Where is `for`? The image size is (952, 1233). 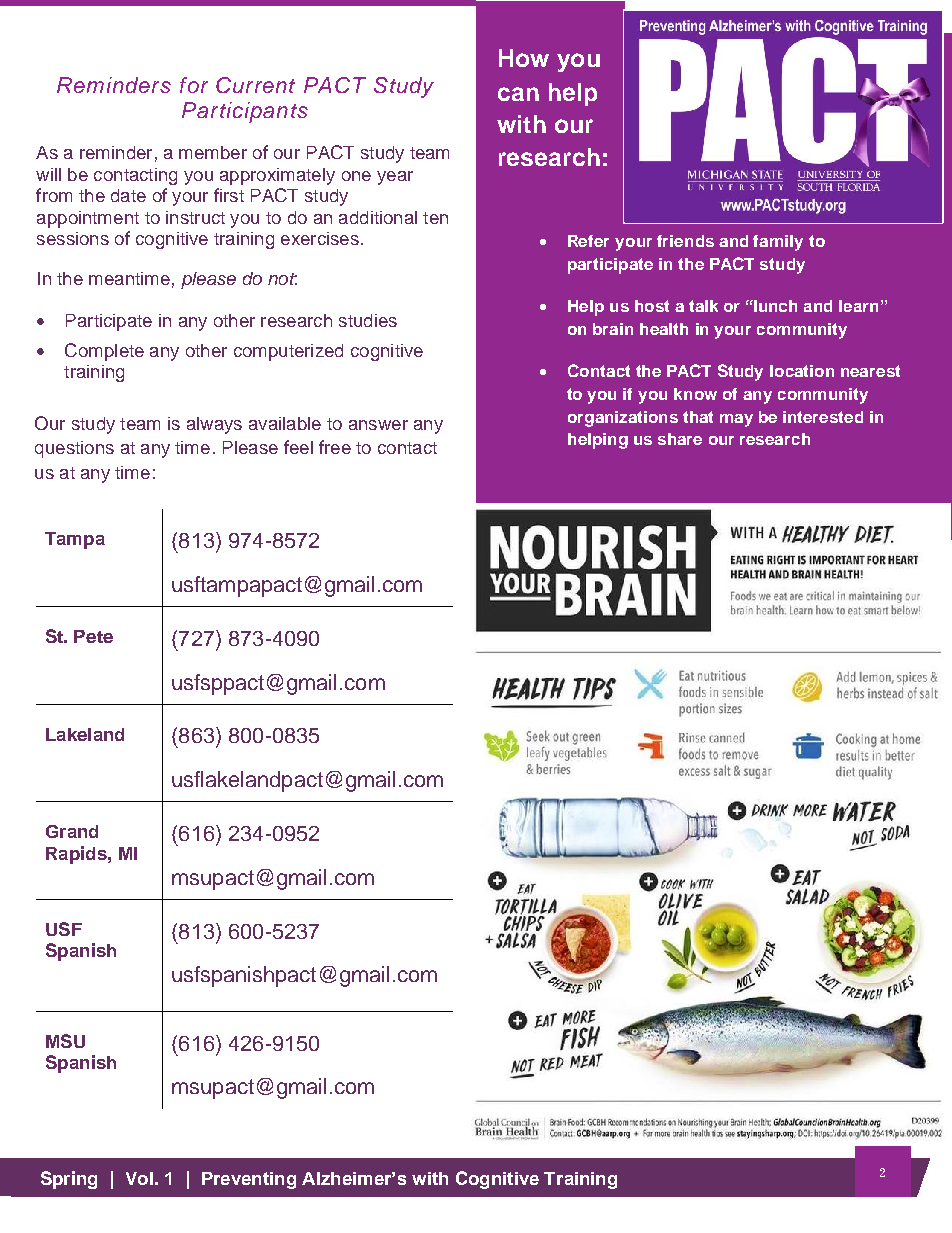 for is located at coordinates (194, 85).
